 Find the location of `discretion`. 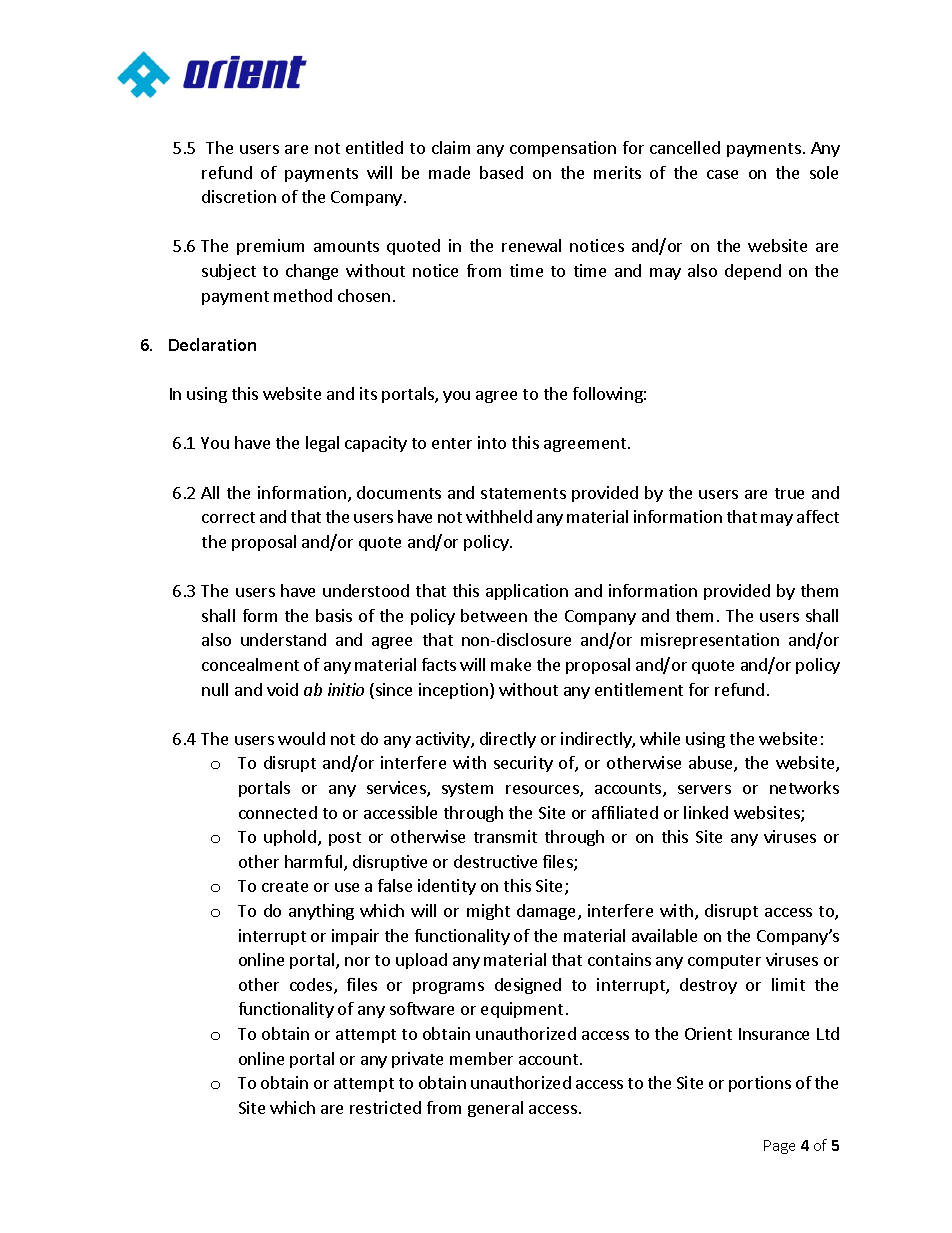

discretion is located at coordinates (239, 196).
